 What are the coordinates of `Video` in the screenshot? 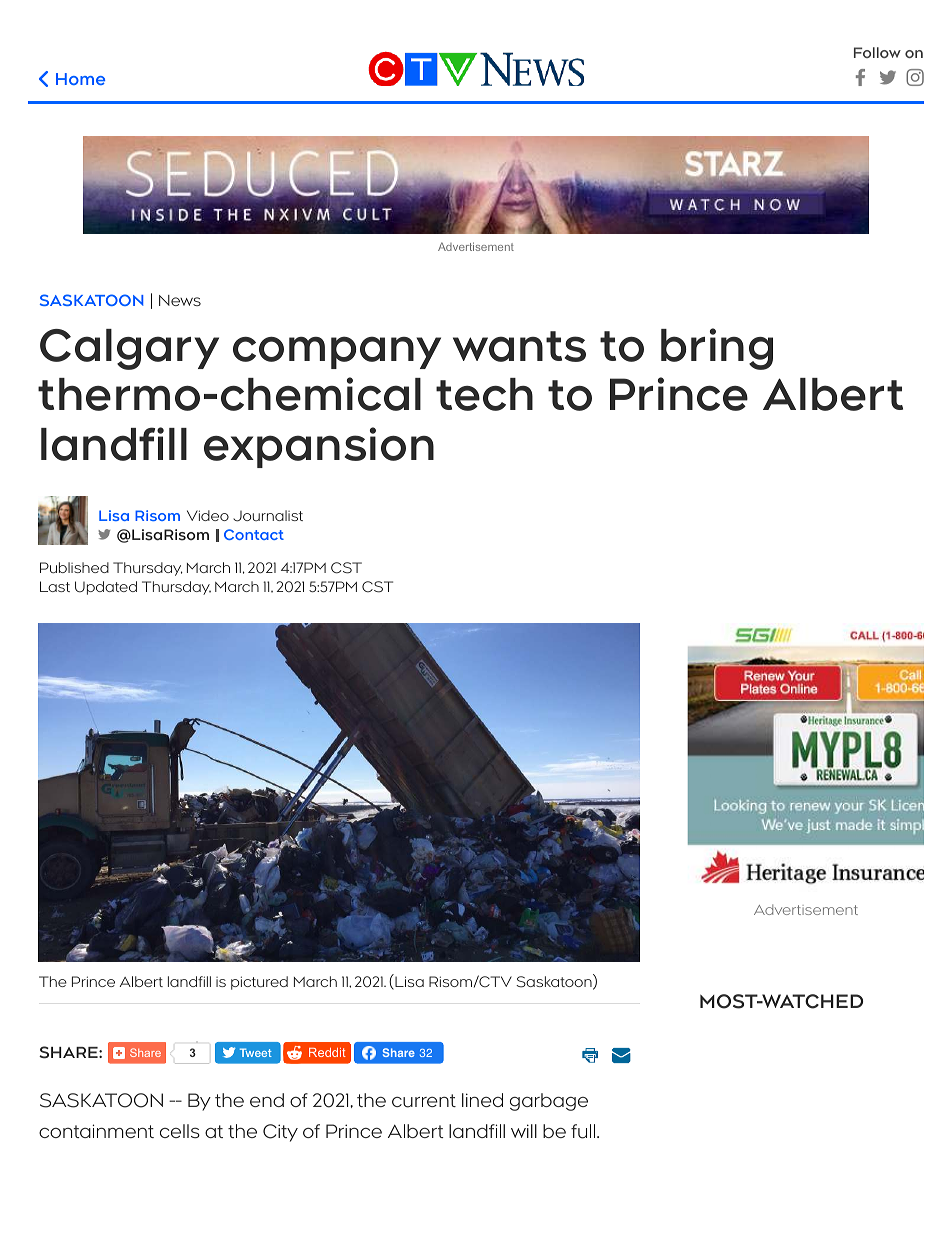 It's located at (208, 515).
